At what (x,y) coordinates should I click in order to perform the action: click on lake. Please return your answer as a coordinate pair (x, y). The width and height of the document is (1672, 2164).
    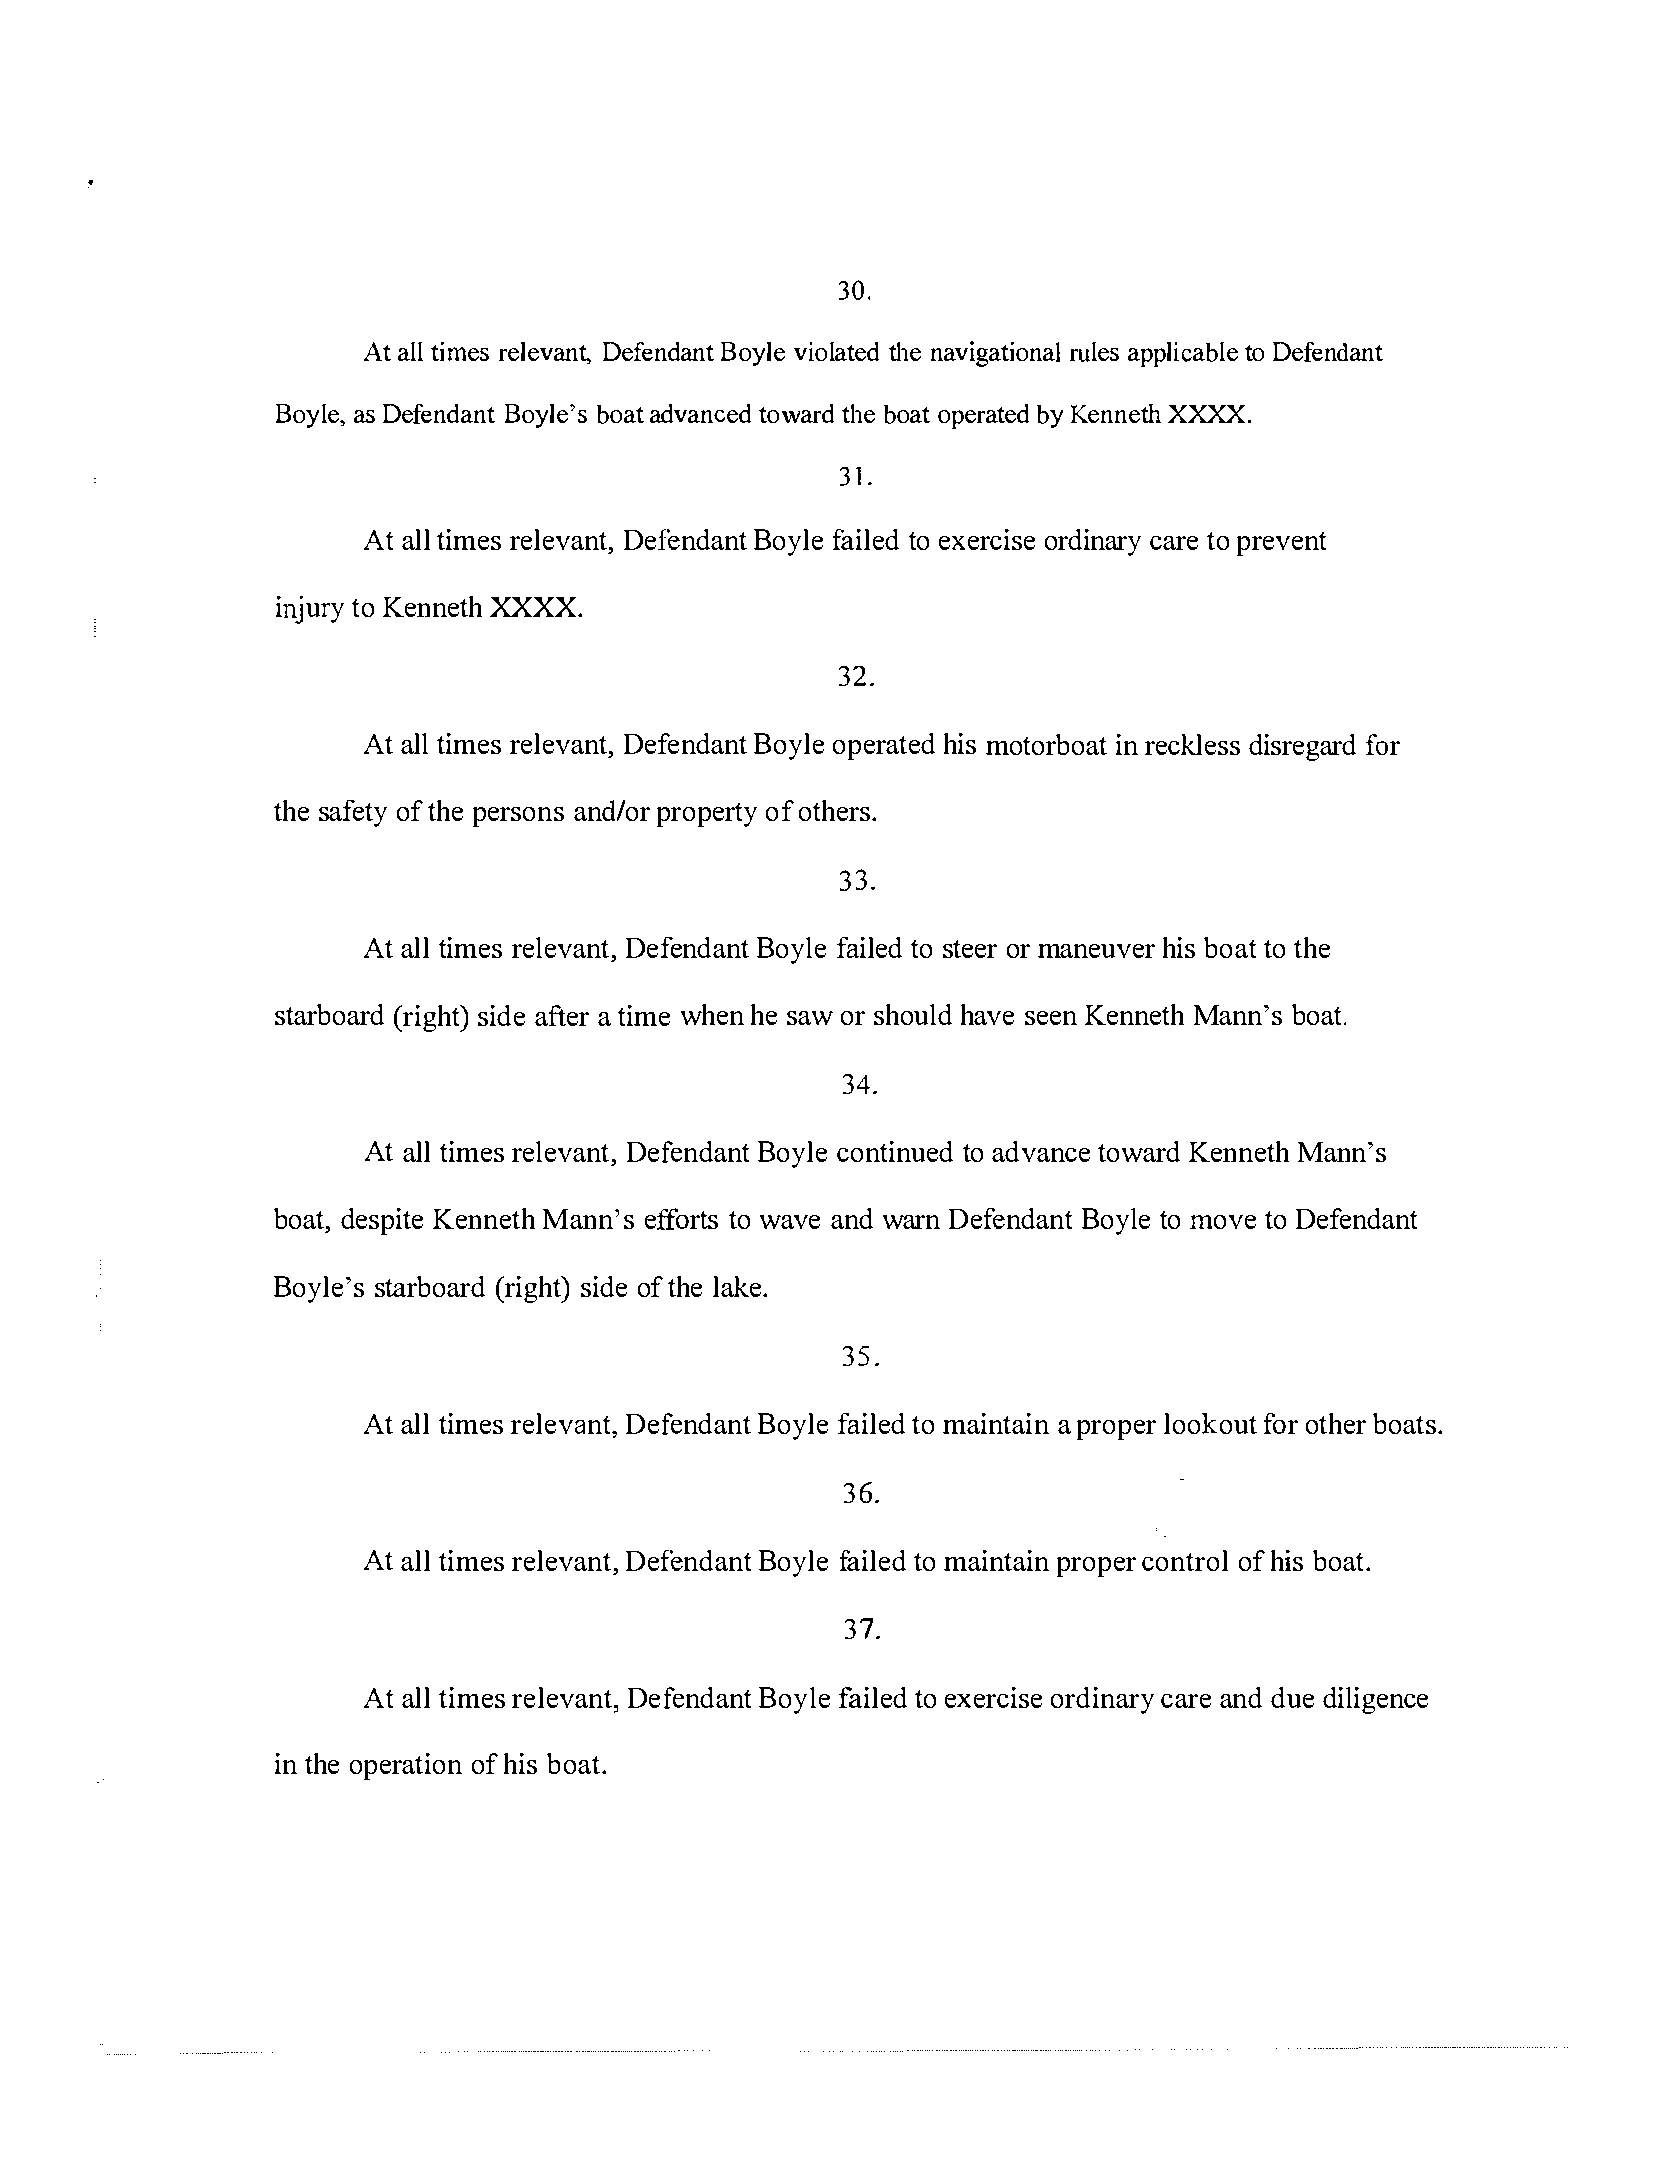
    Looking at the image, I should click on (738, 1286).
